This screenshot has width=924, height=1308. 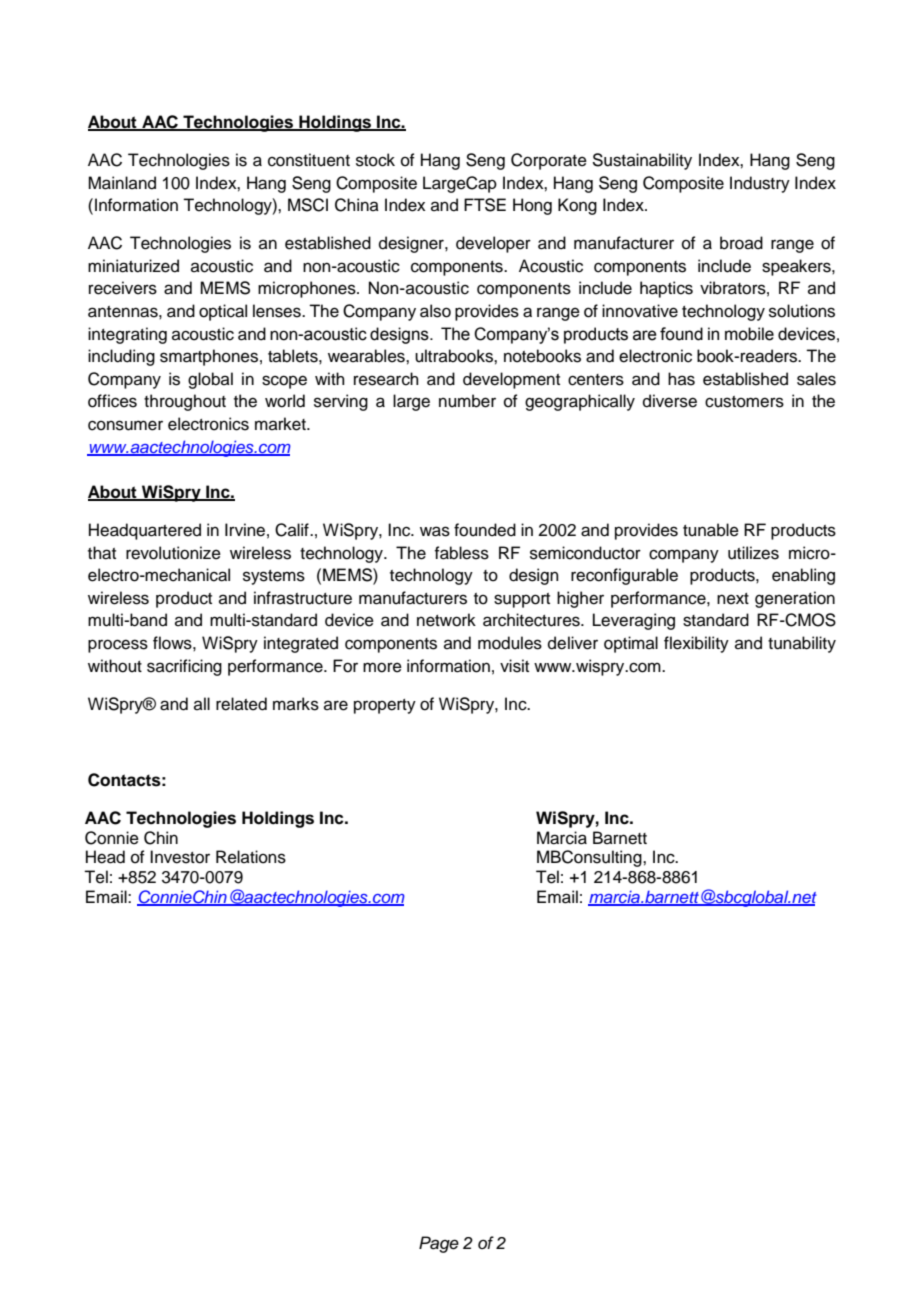 What do you see at coordinates (696, 644) in the screenshot?
I see `flexibility` at bounding box center [696, 644].
